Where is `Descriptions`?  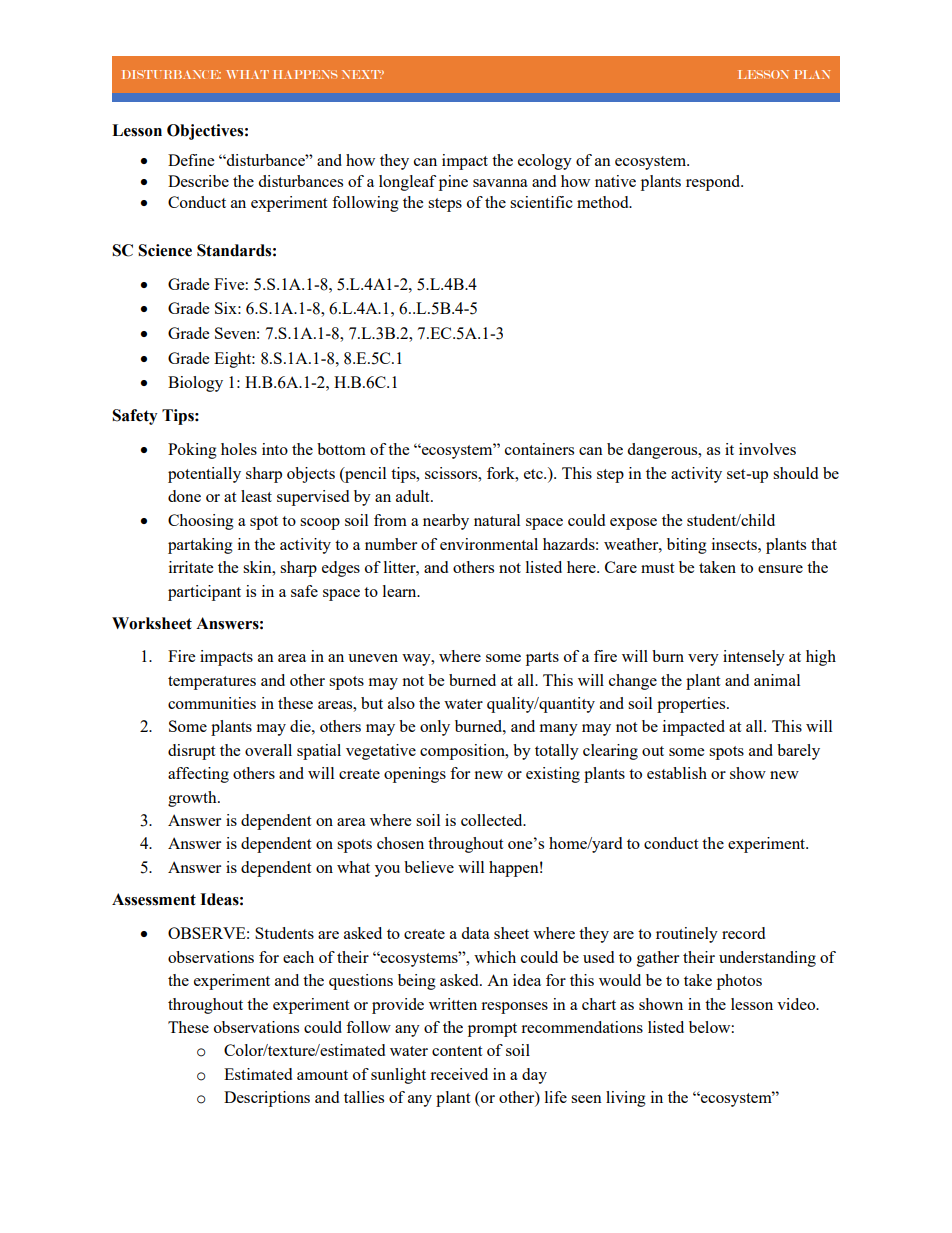
Descriptions is located at coordinates (267, 1099).
